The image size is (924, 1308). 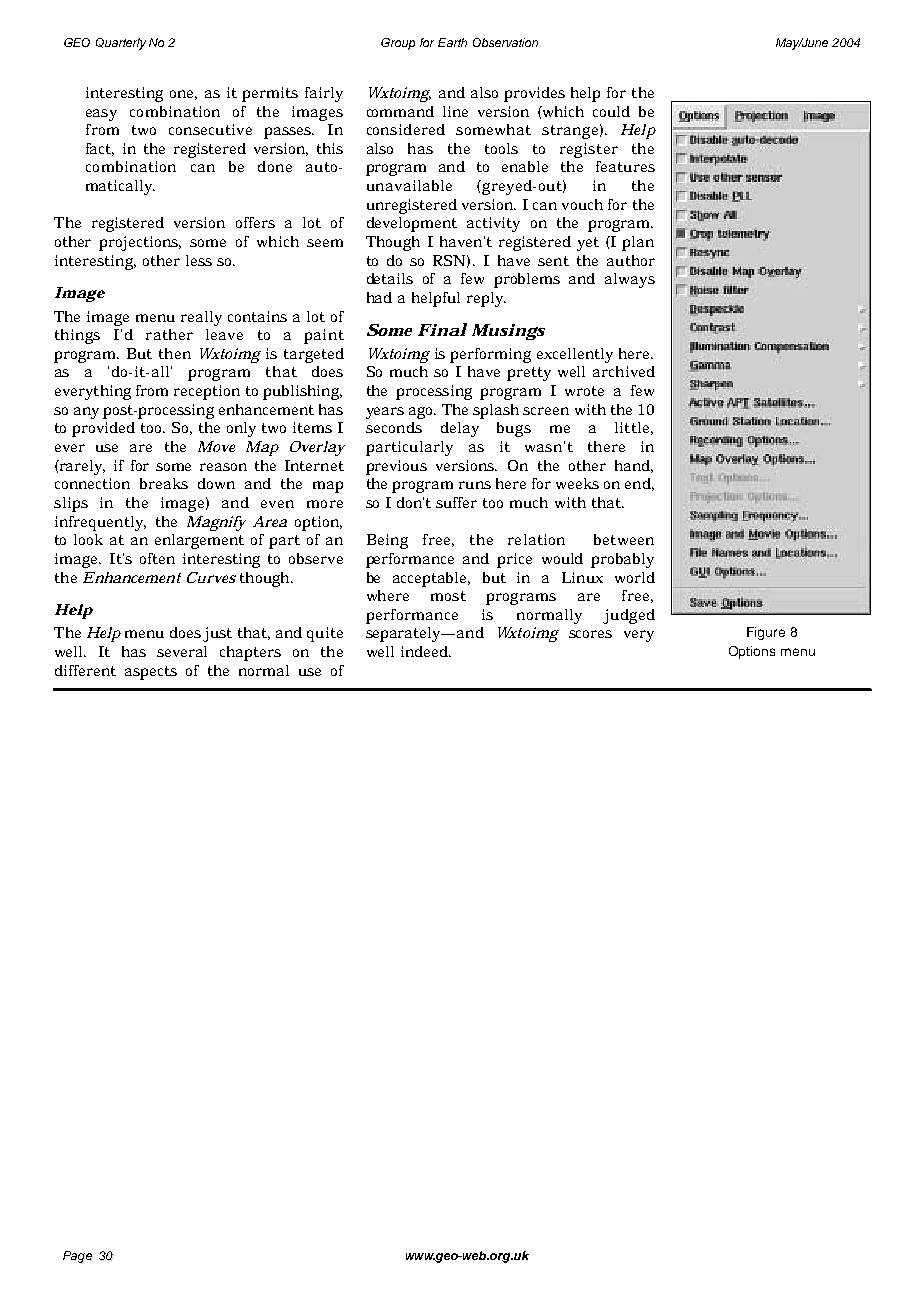 I want to click on consecutive, so click(x=210, y=129).
